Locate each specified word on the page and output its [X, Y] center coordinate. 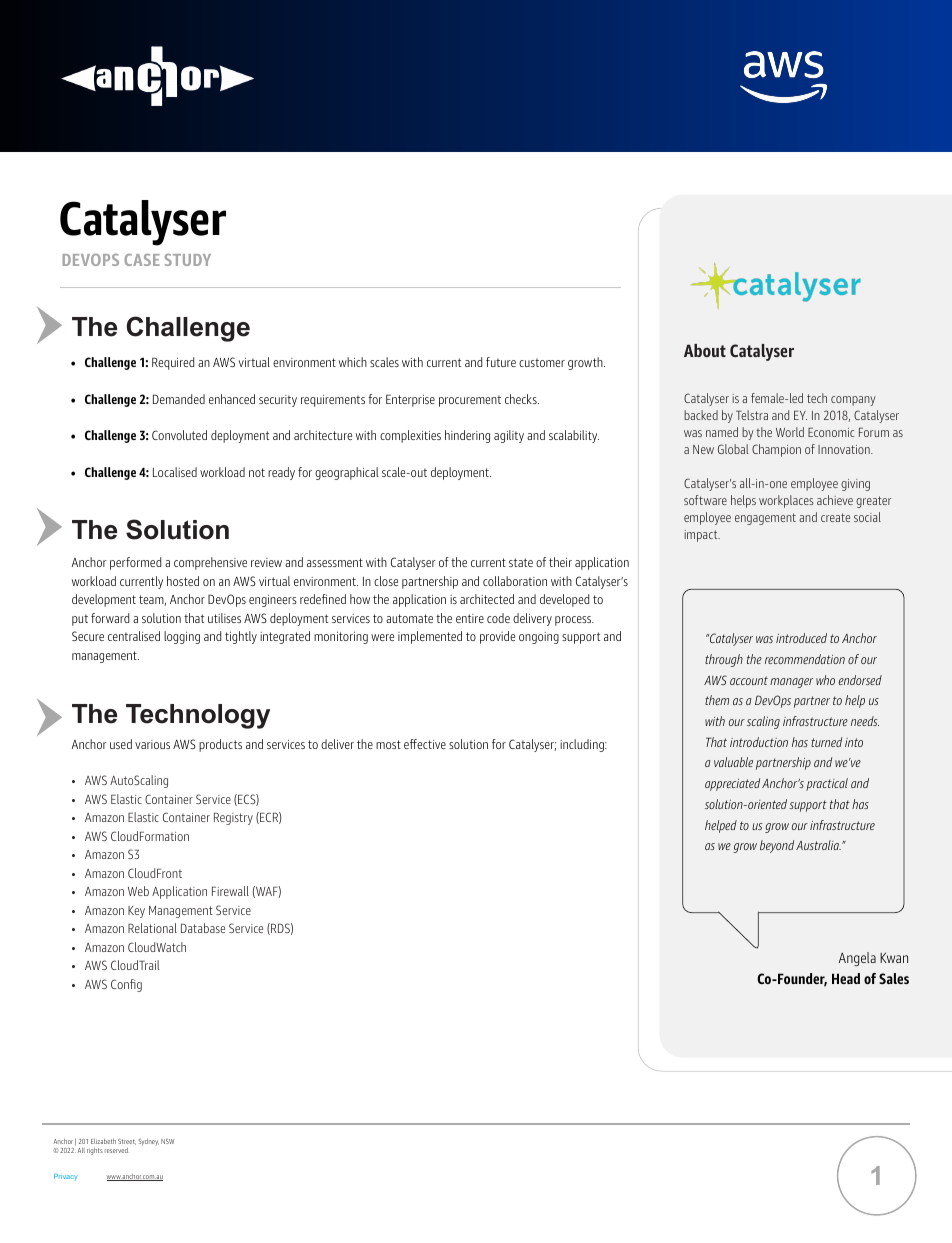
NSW [167, 1141]
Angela [857, 959]
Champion [776, 450]
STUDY [188, 260]
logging [182, 637]
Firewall [230, 891]
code [498, 618]
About [705, 350]
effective [425, 744]
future [501, 362]
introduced [801, 638]
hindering [467, 436]
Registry [233, 818]
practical [827, 784]
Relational [152, 928]
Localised [175, 472]
